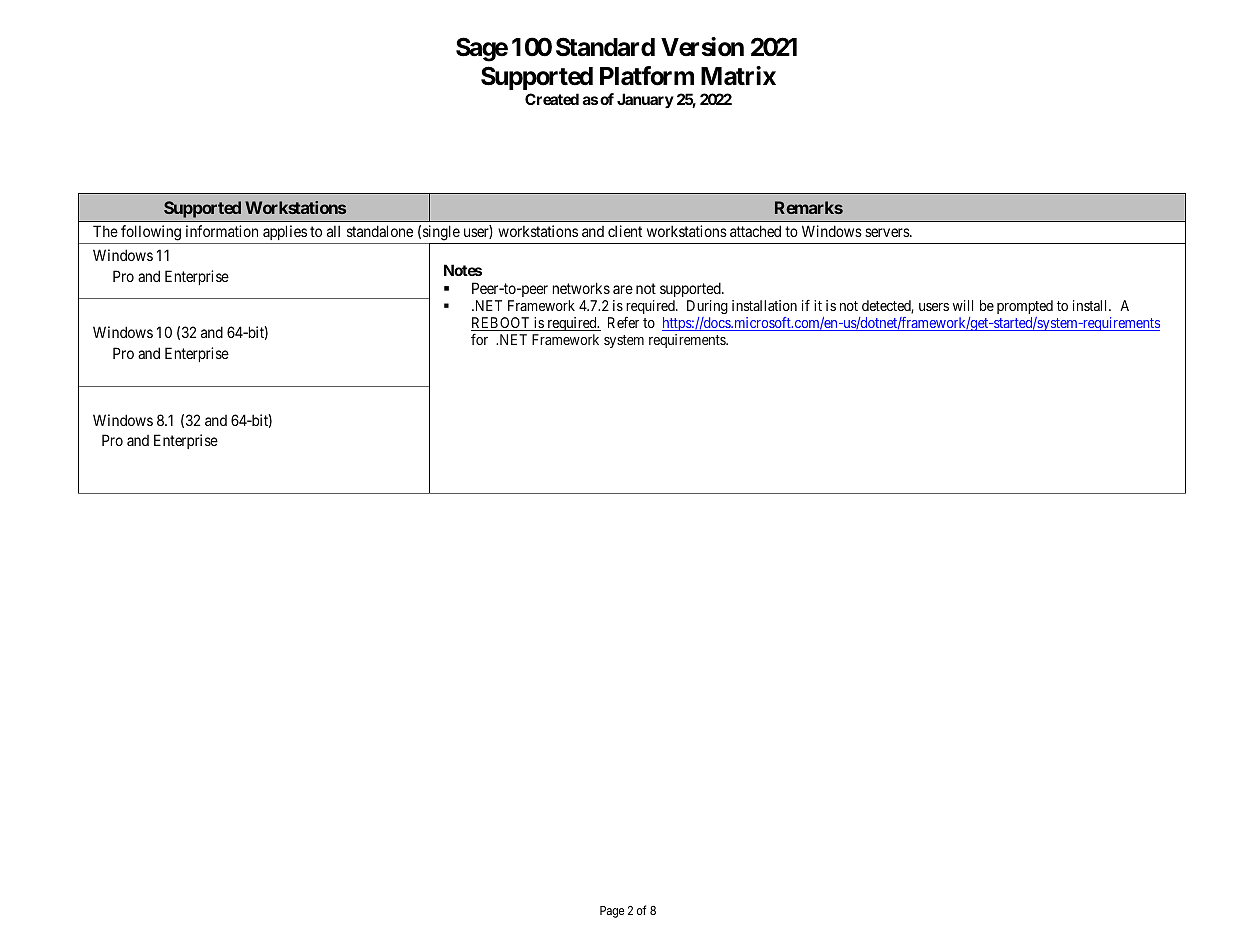 This document has height=952, width=1233. I want to click on Refer, so click(623, 322).
